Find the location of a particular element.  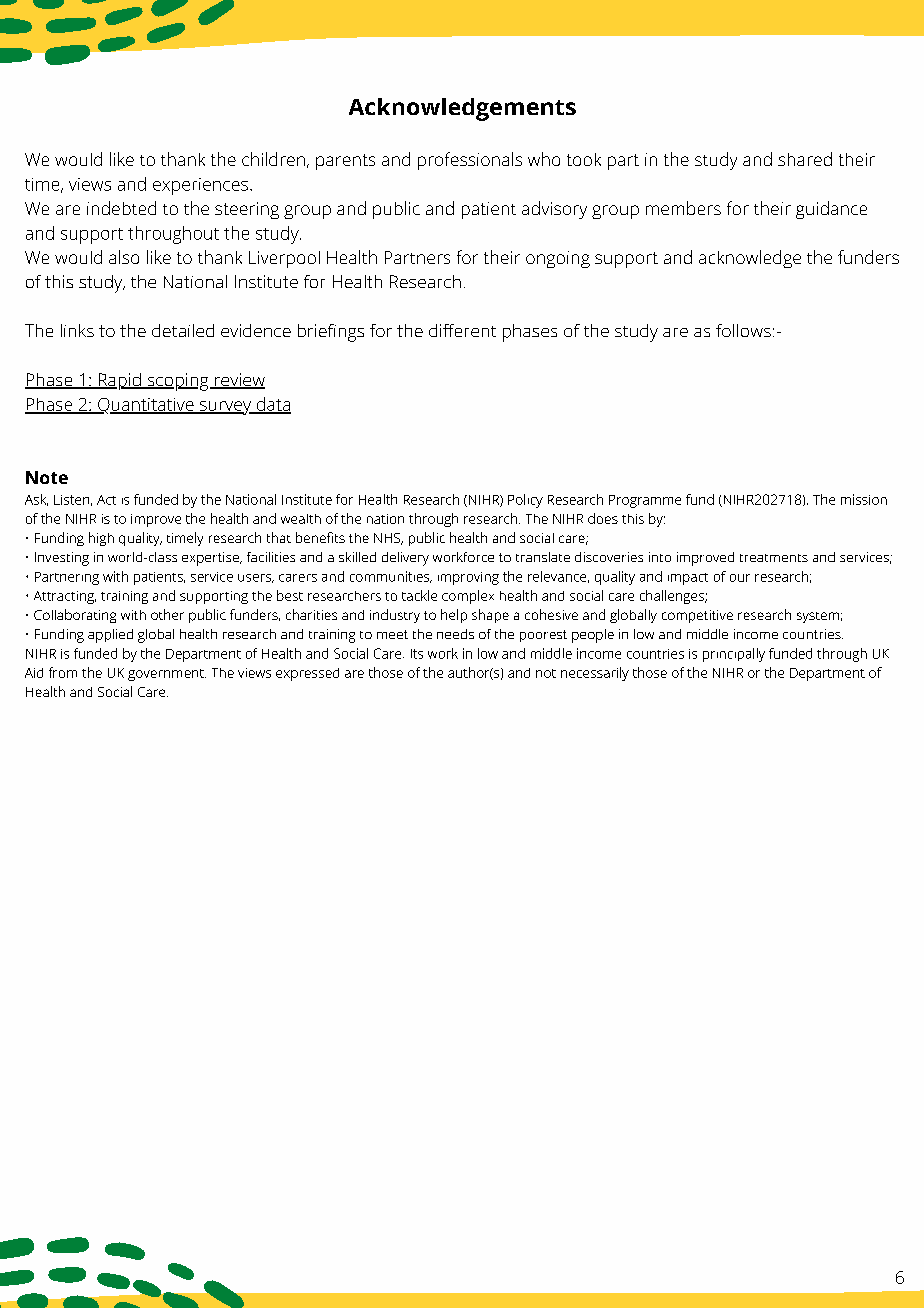

data is located at coordinates (272, 405).
